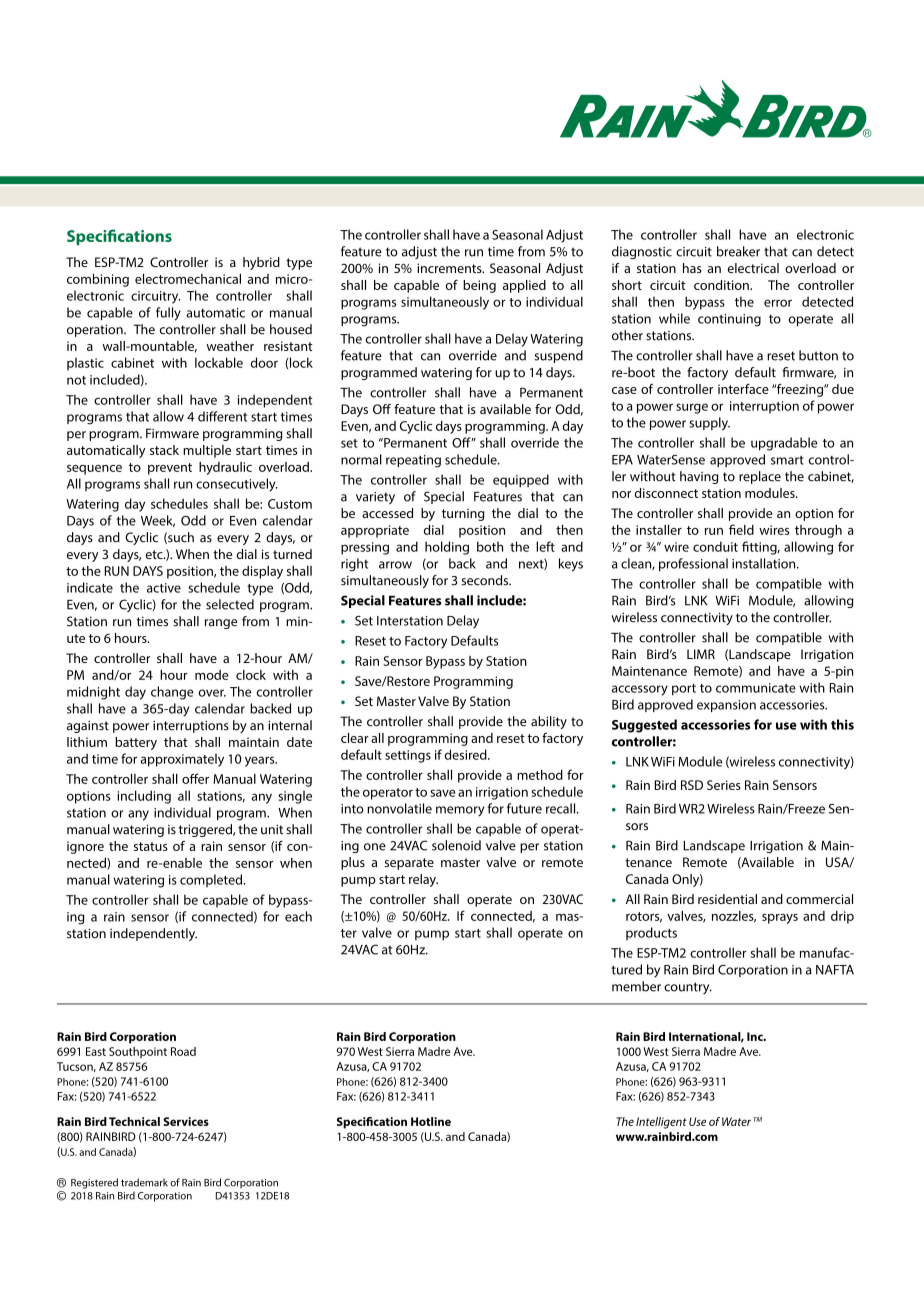 The image size is (924, 1308). Describe the element at coordinates (183, 1051) in the page. I see `Road` at that location.
